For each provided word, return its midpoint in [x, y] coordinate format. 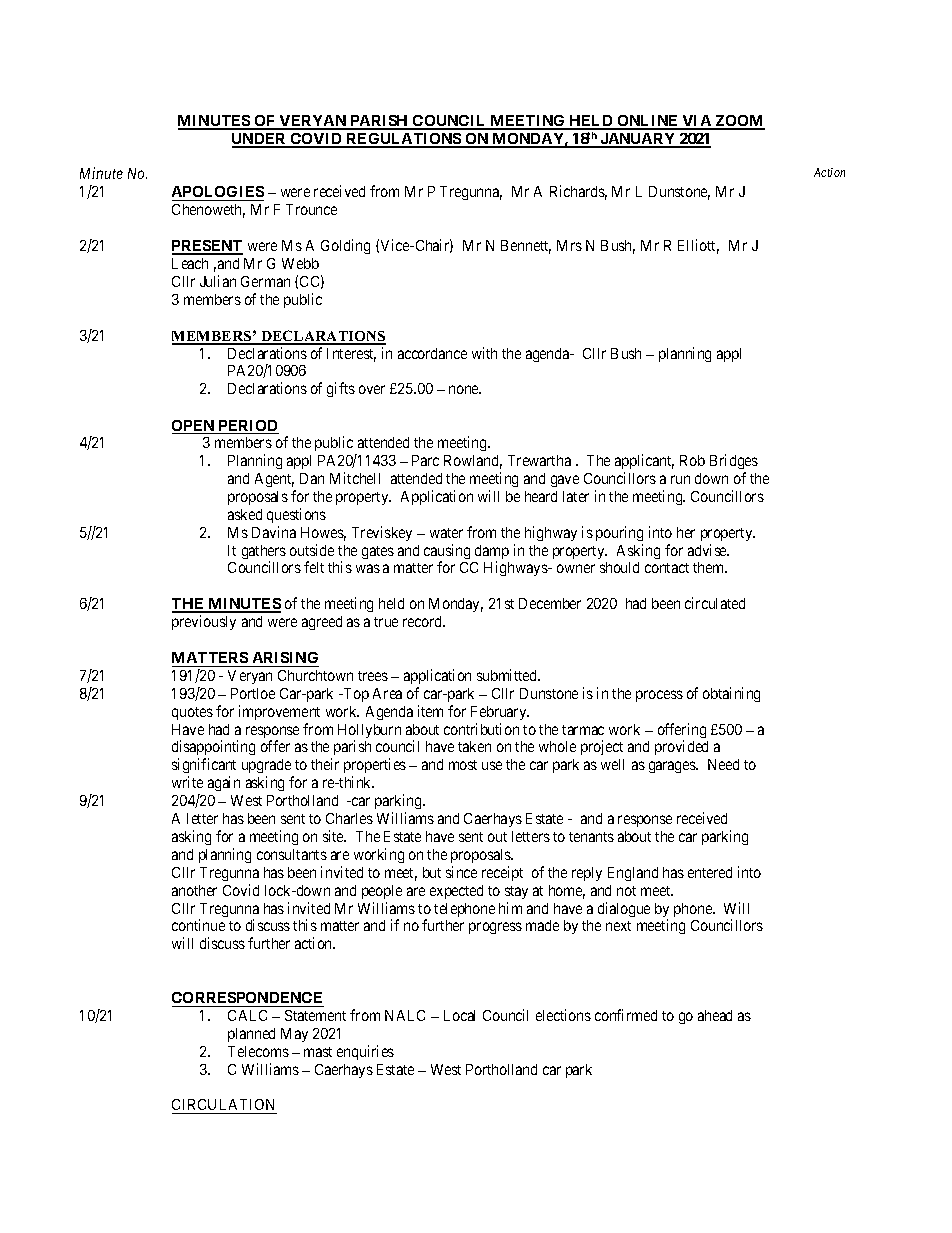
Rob [692, 460]
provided [681, 747]
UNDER [260, 140]
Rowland [473, 462]
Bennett [526, 247]
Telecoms [258, 1051]
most [463, 765]
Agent [274, 480]
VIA [697, 122]
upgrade [267, 768]
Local [459, 1015]
